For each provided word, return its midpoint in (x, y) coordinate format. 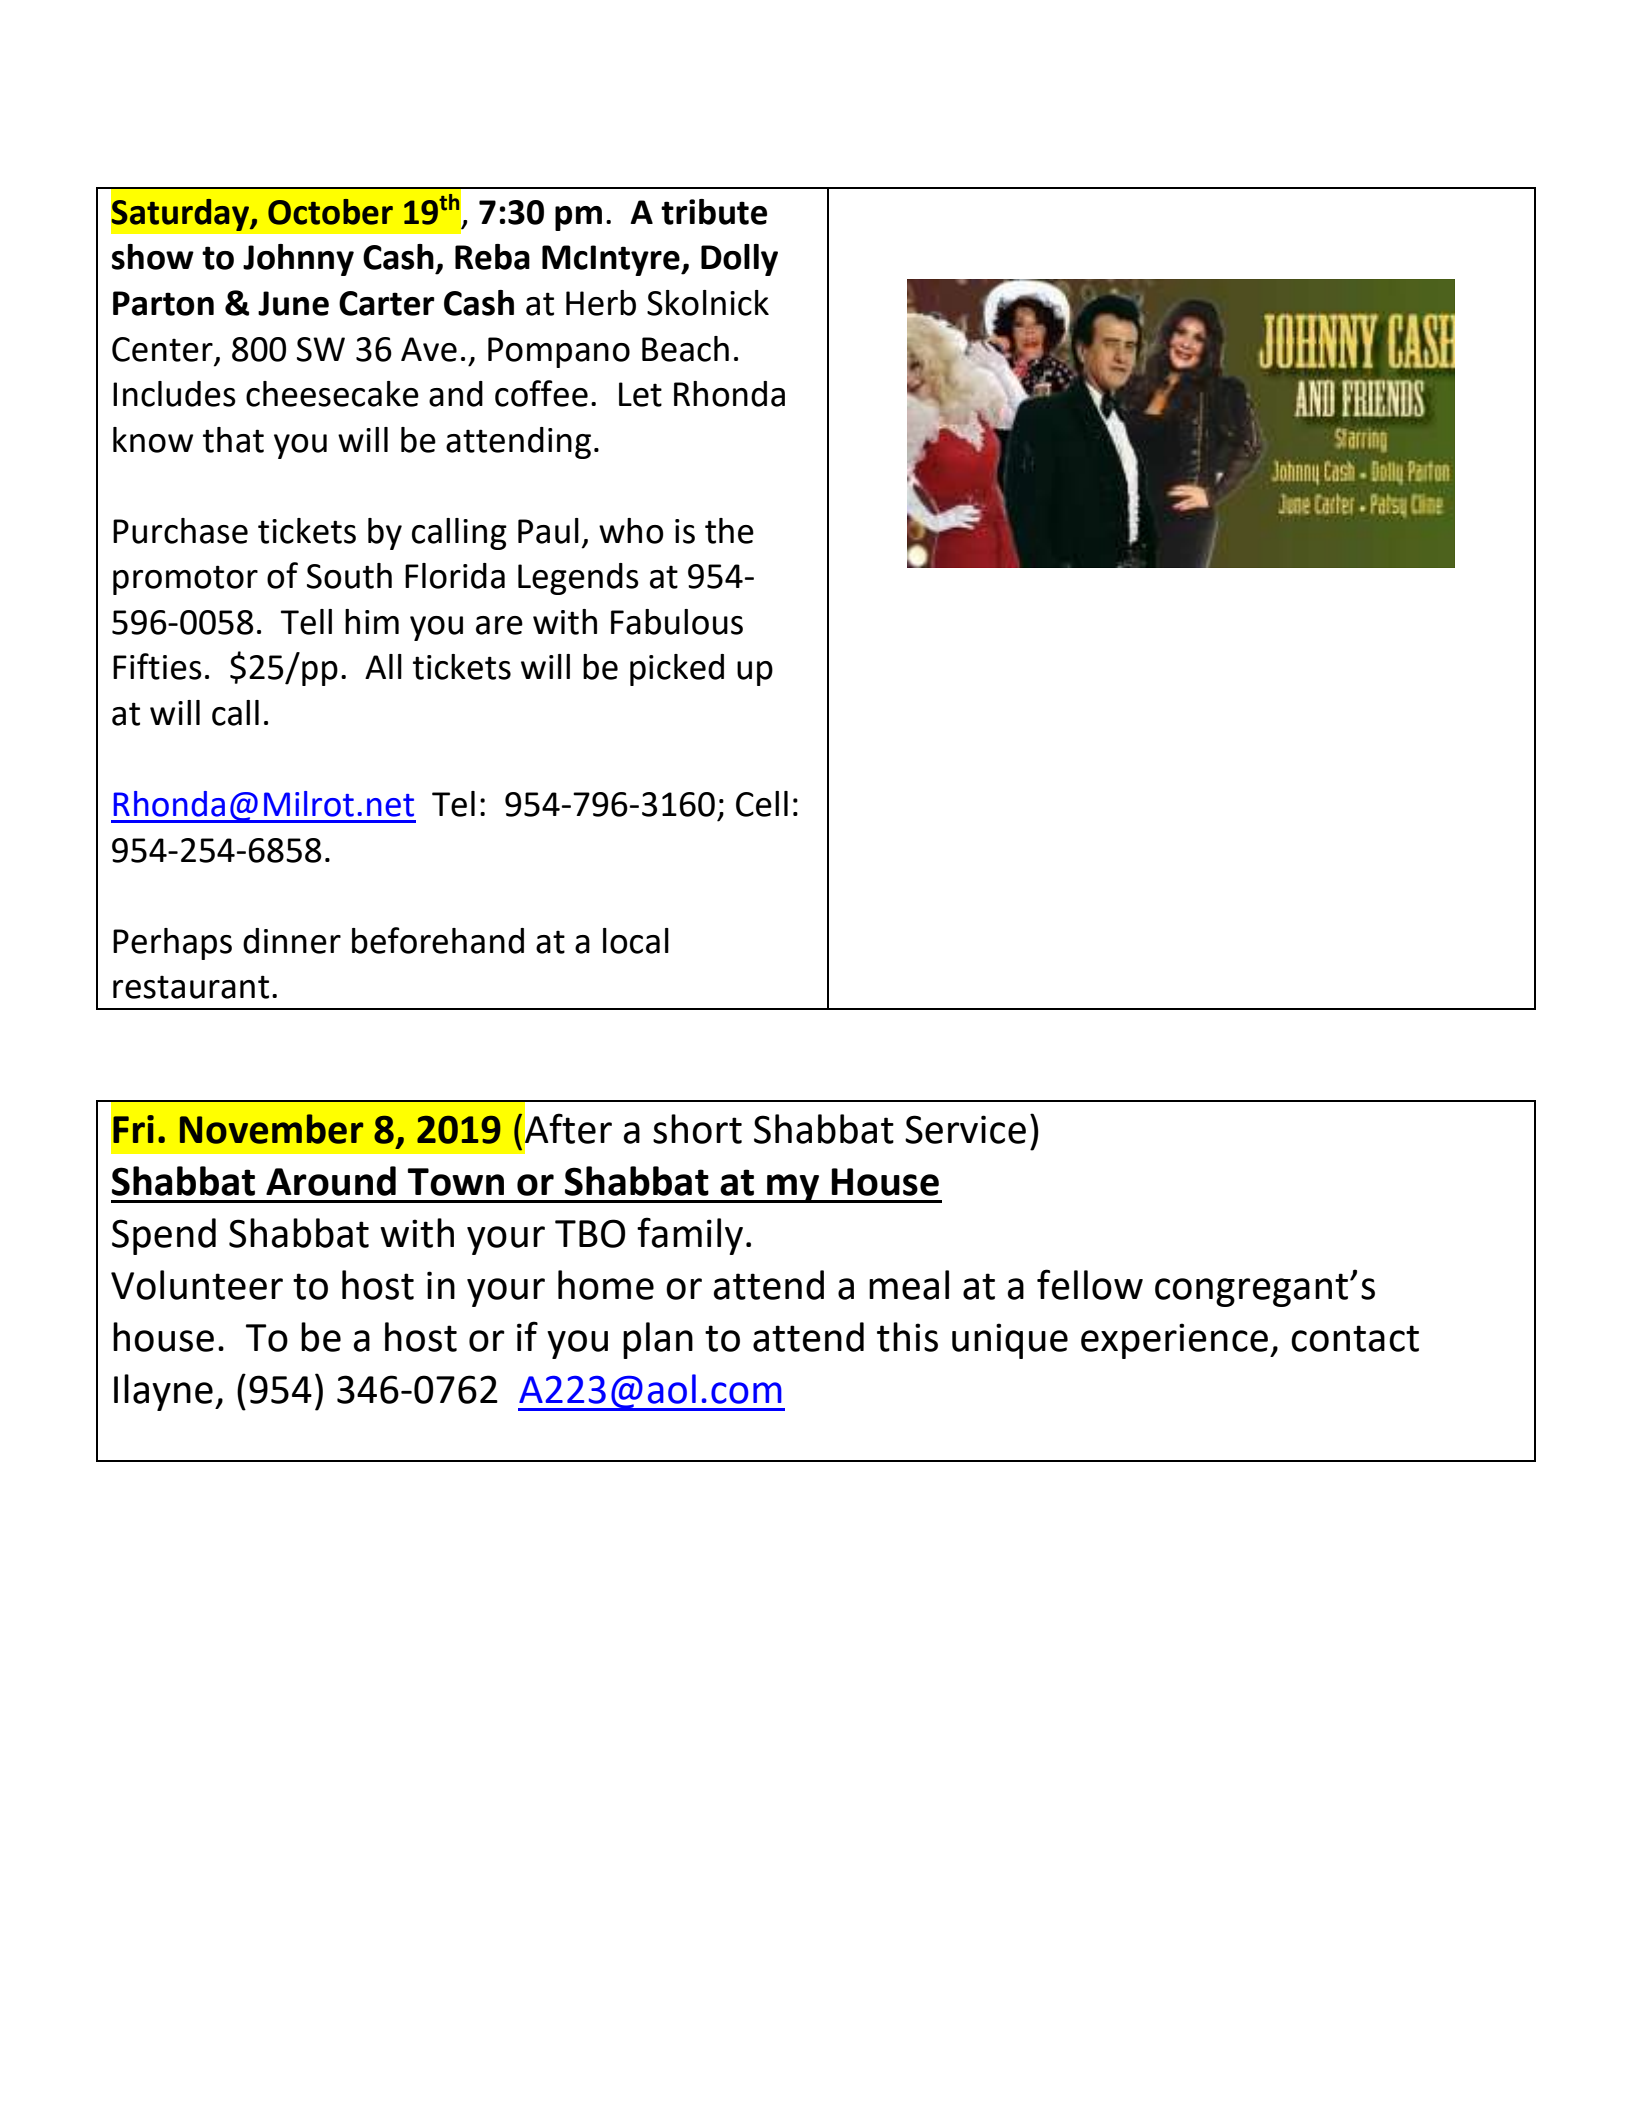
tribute (714, 212)
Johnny (298, 260)
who (631, 531)
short (697, 1129)
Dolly (739, 260)
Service (965, 1129)
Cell (762, 804)
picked (677, 670)
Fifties (157, 666)
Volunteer (197, 1285)
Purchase (180, 531)
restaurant (191, 987)
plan (658, 1340)
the (729, 531)
